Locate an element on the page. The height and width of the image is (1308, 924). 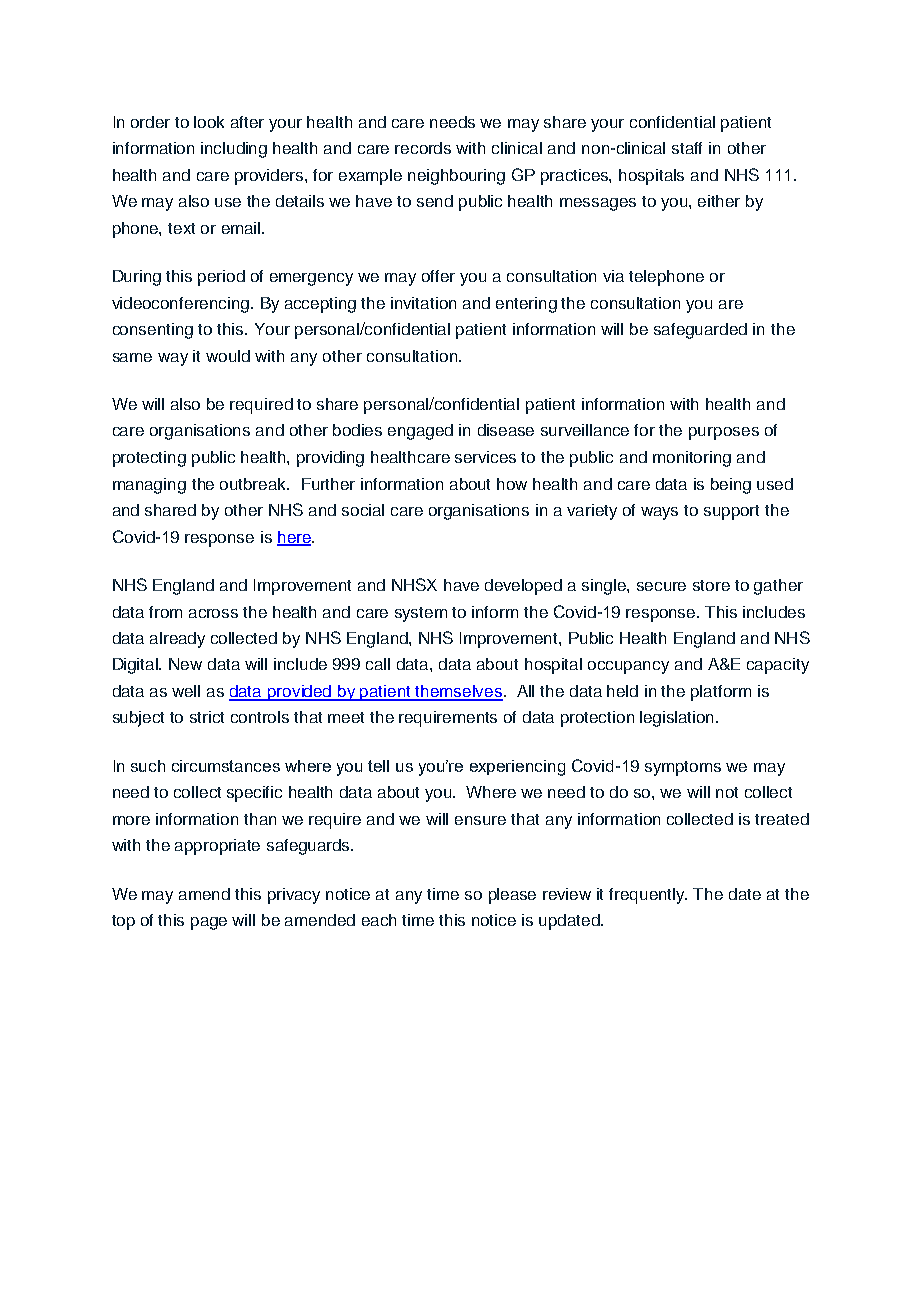
frequently is located at coordinates (648, 896).
